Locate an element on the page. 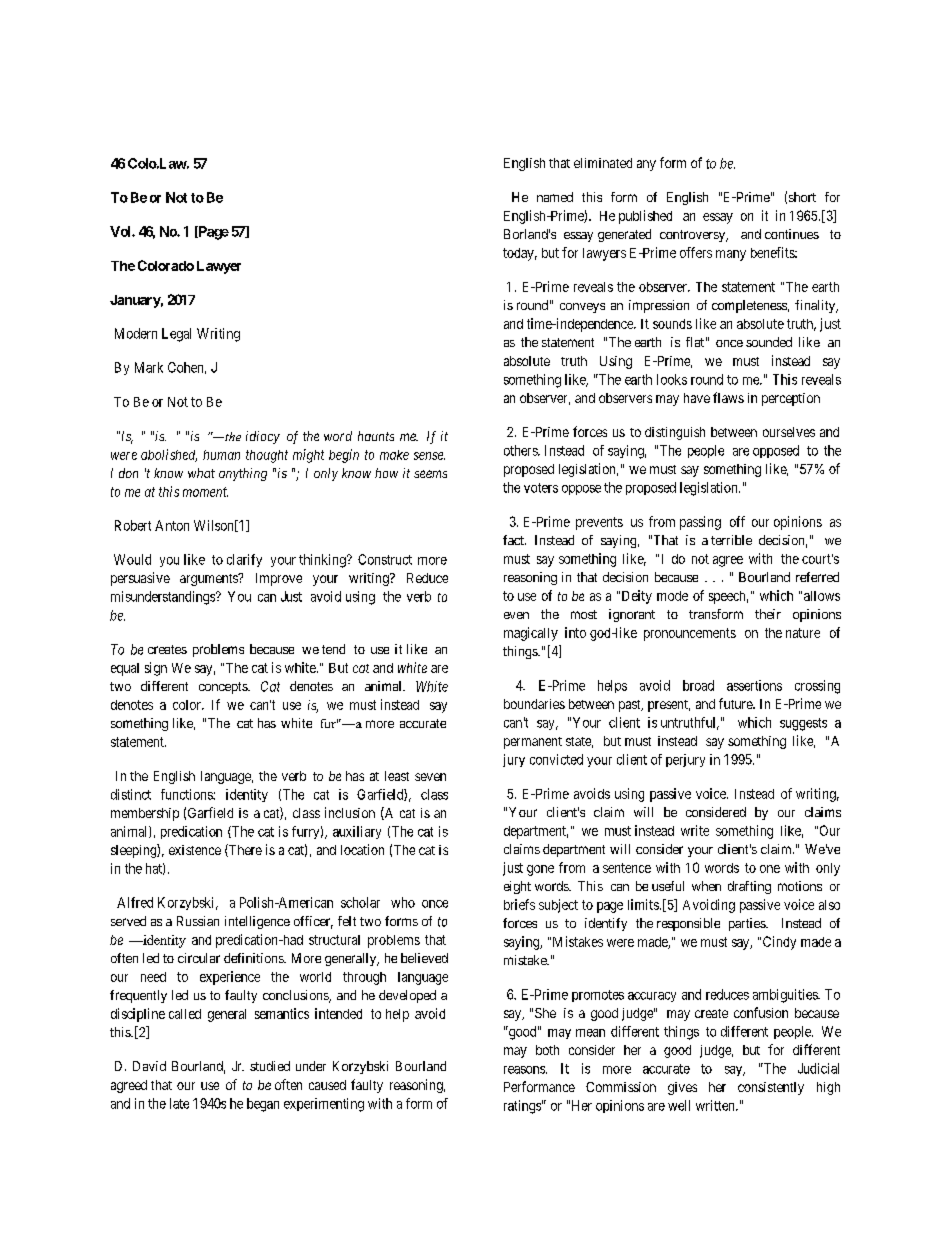 This page has height=1233, width=952. human is located at coordinates (221, 455).
